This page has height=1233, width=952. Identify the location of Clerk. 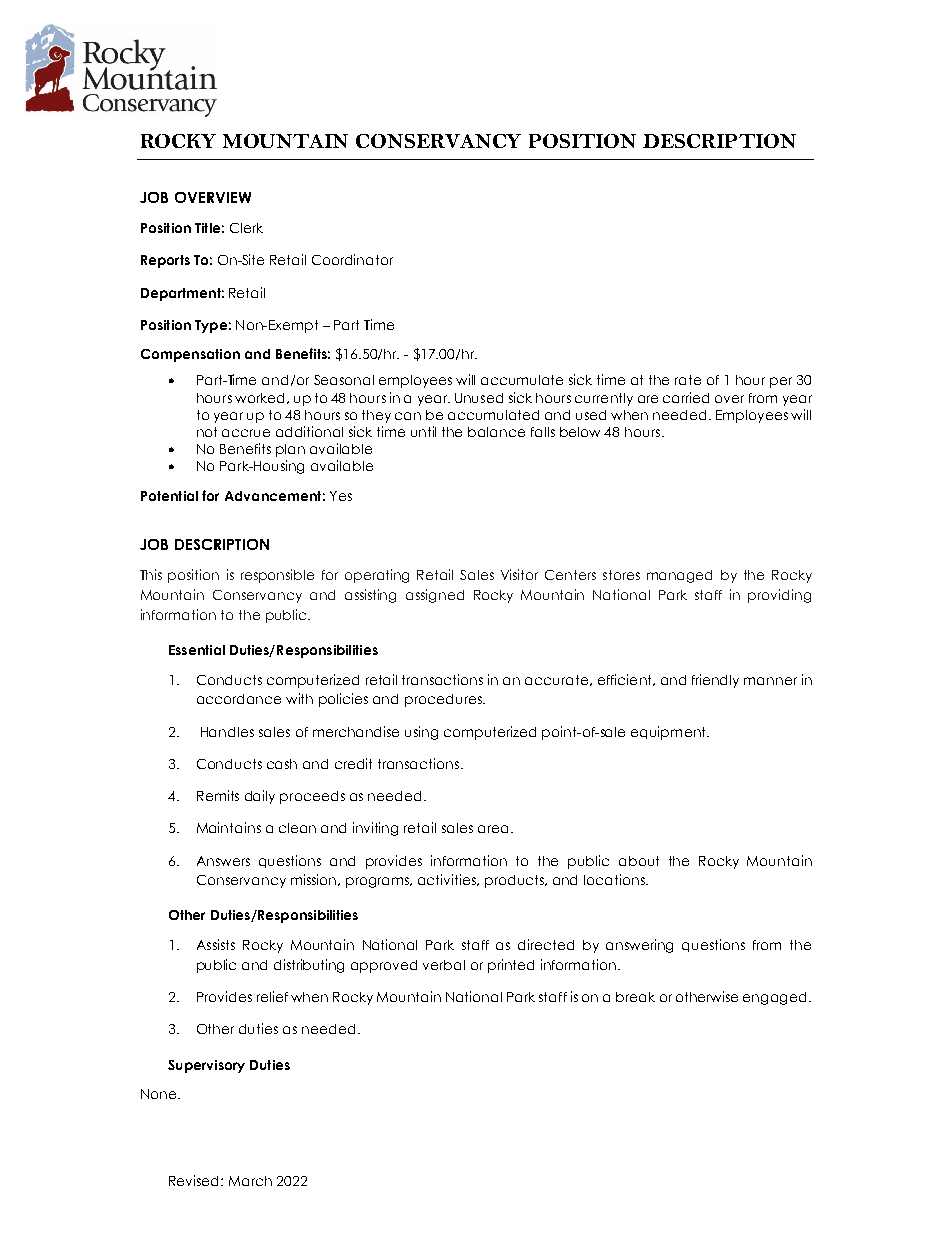
(246, 228).
